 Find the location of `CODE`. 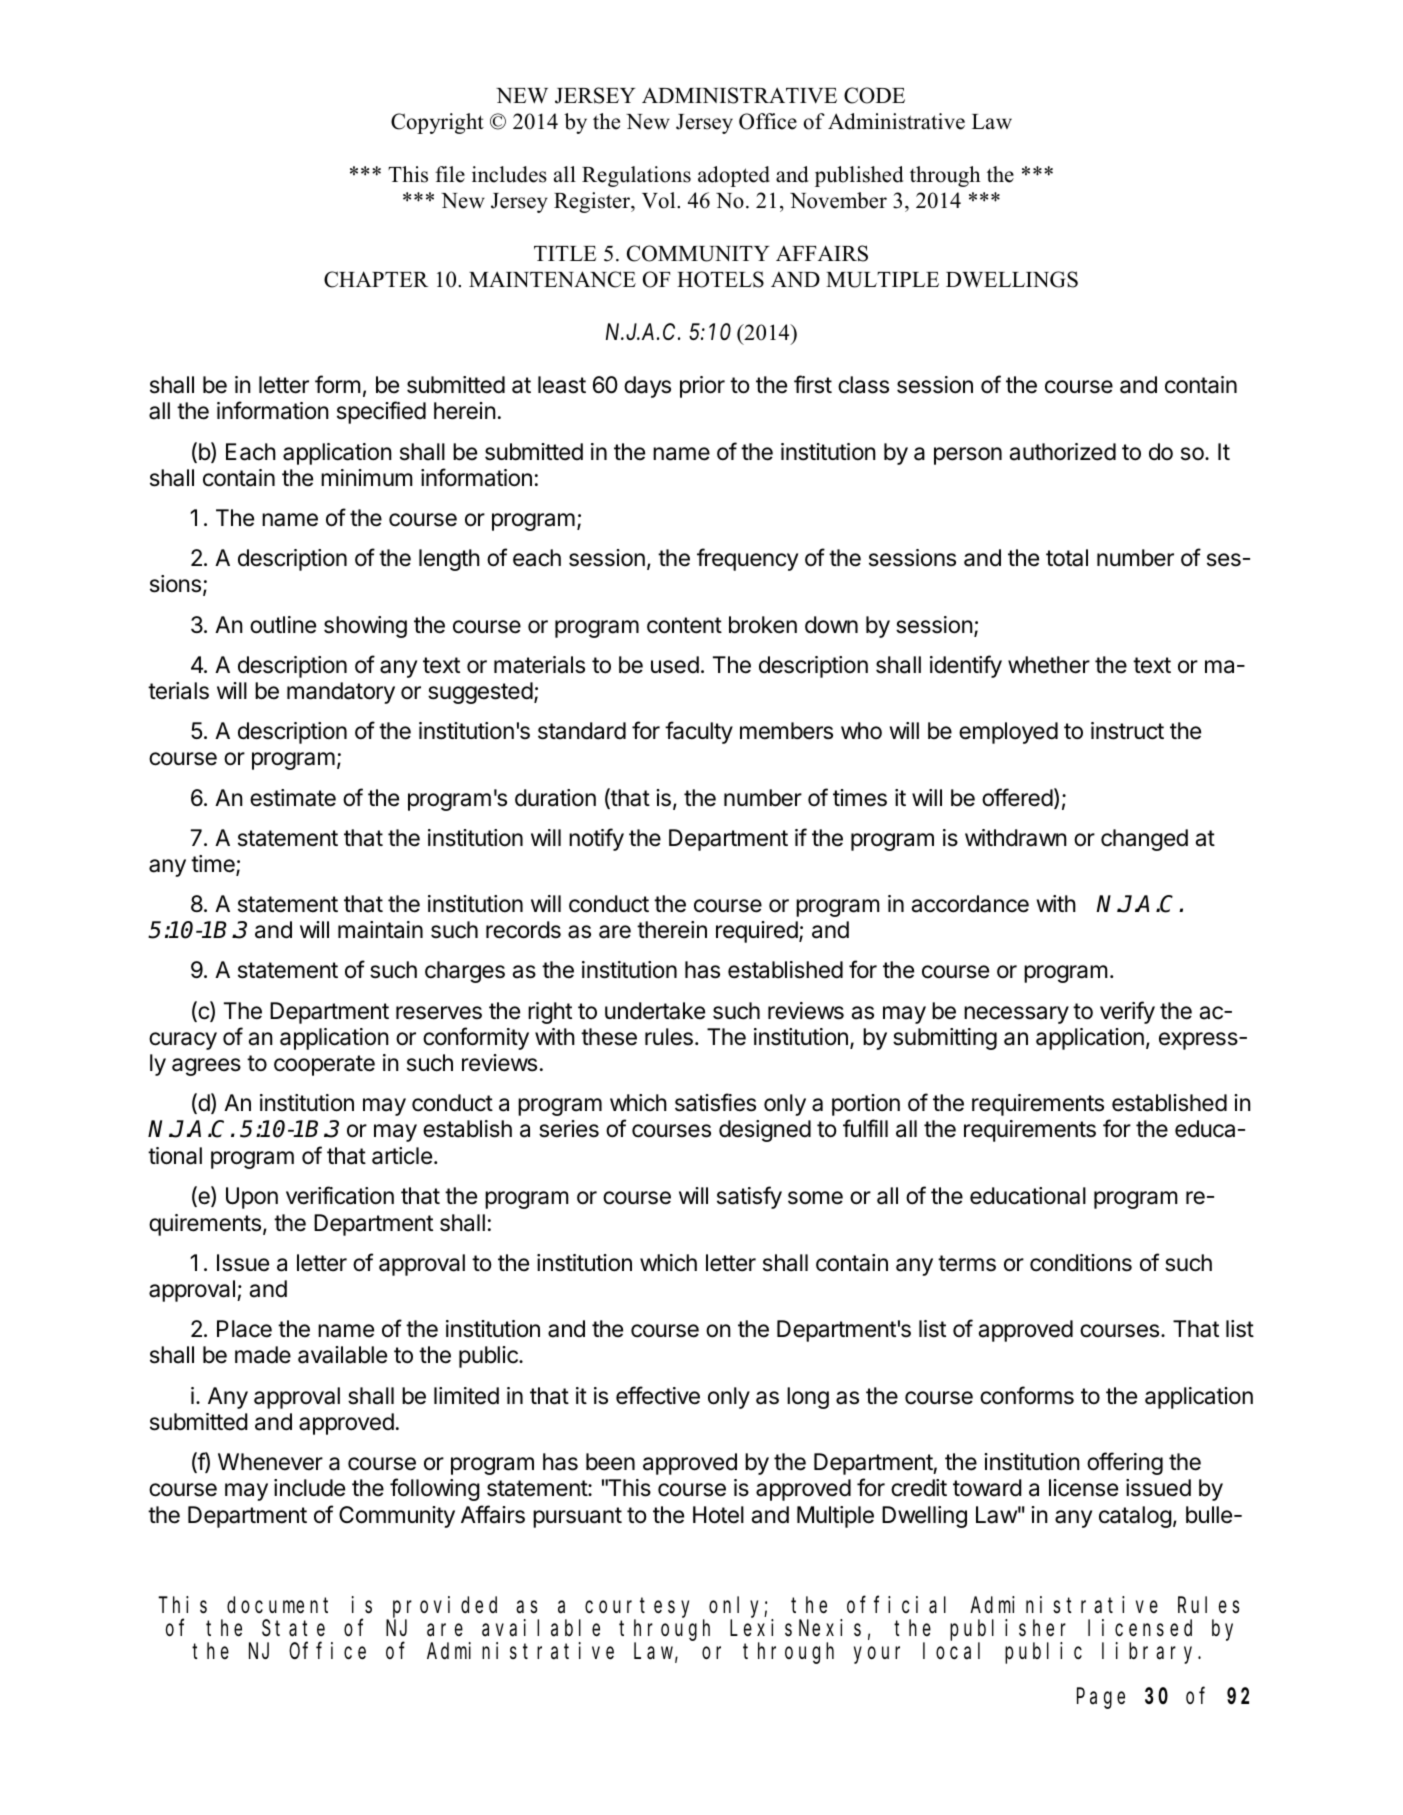

CODE is located at coordinates (874, 95).
